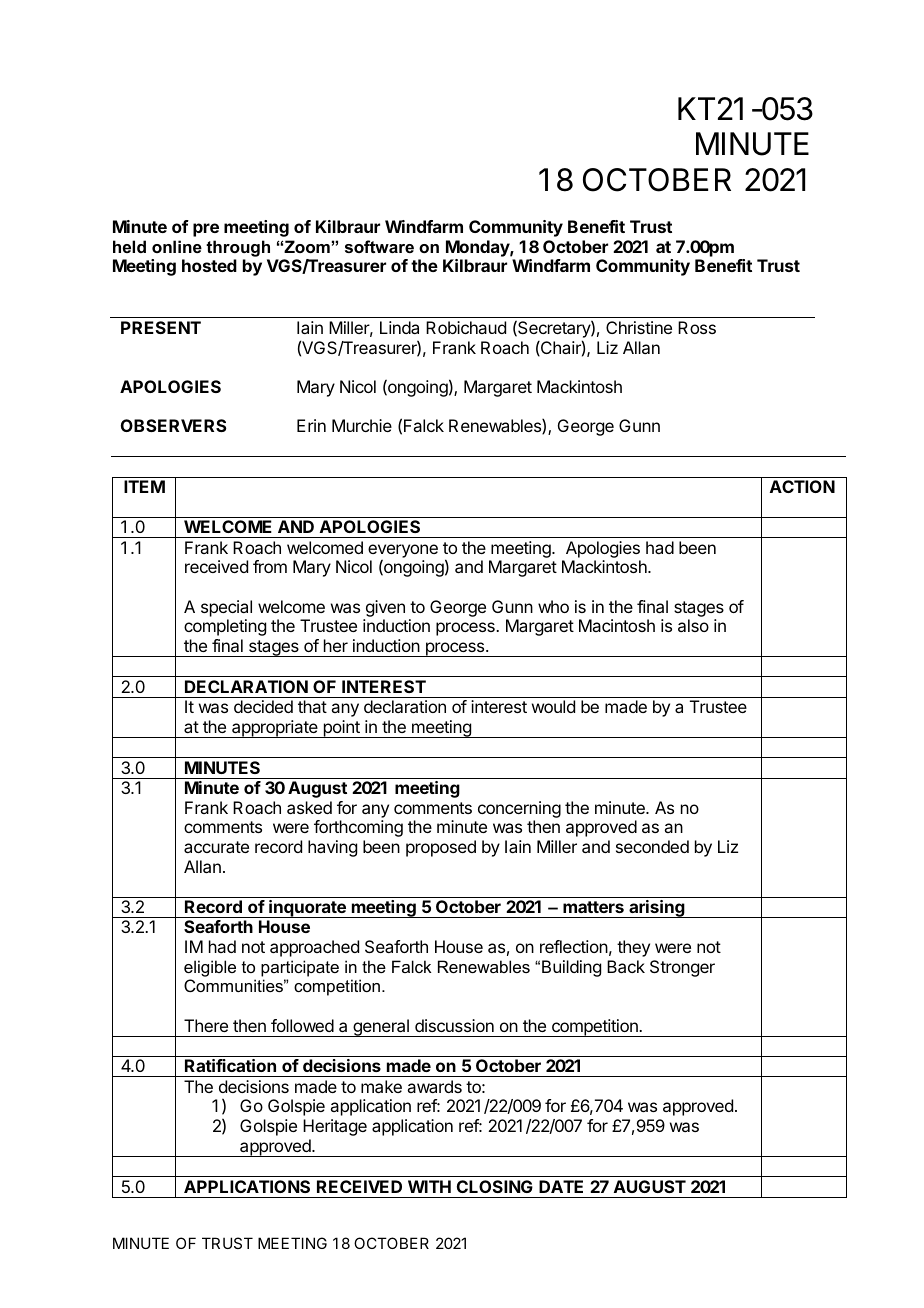  What do you see at coordinates (263, 706) in the screenshot?
I see `decided` at bounding box center [263, 706].
